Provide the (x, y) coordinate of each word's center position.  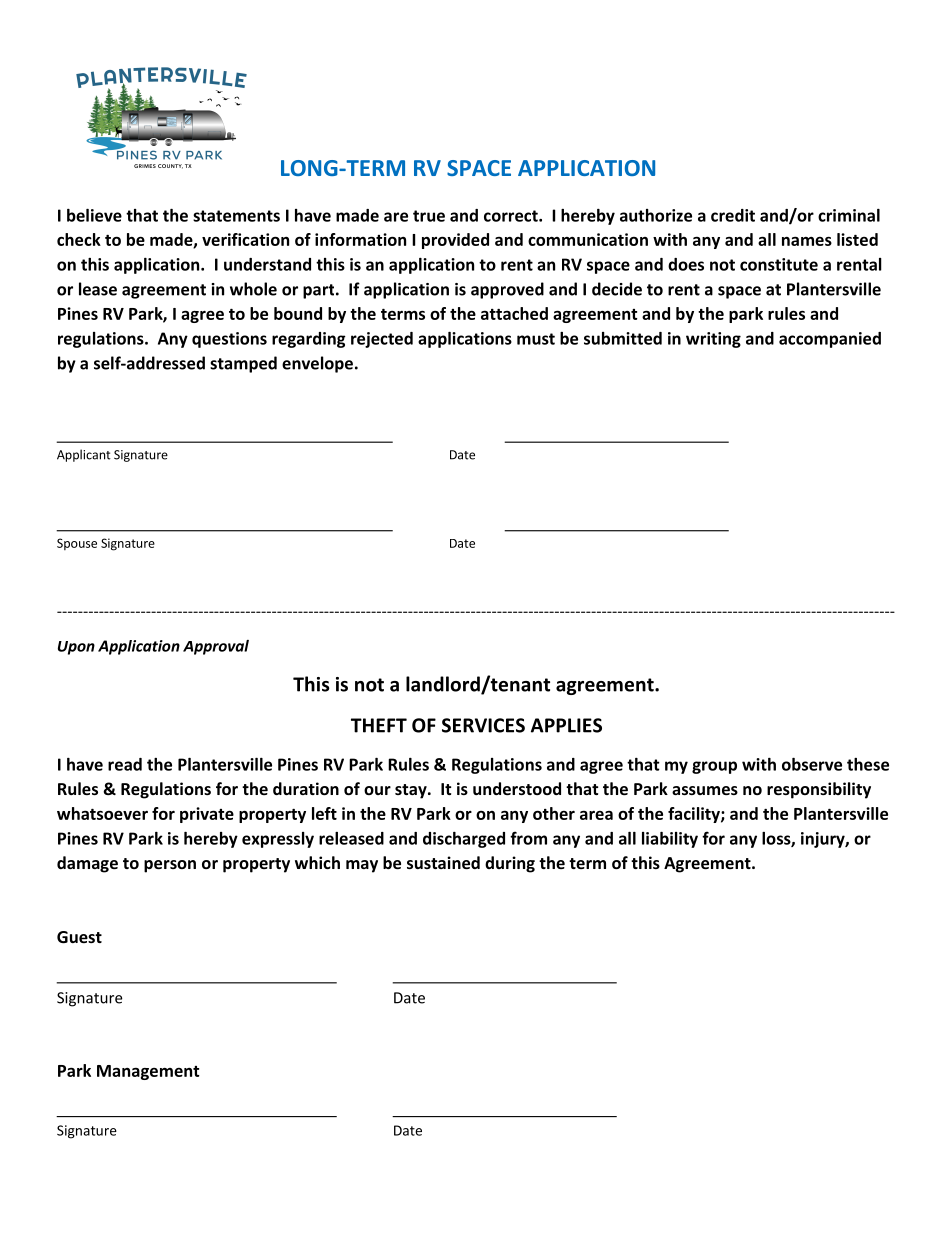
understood (517, 788)
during (510, 864)
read (125, 764)
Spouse (77, 544)
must (536, 339)
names (807, 241)
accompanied (830, 340)
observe (812, 764)
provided (455, 241)
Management (148, 1072)
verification (245, 239)
